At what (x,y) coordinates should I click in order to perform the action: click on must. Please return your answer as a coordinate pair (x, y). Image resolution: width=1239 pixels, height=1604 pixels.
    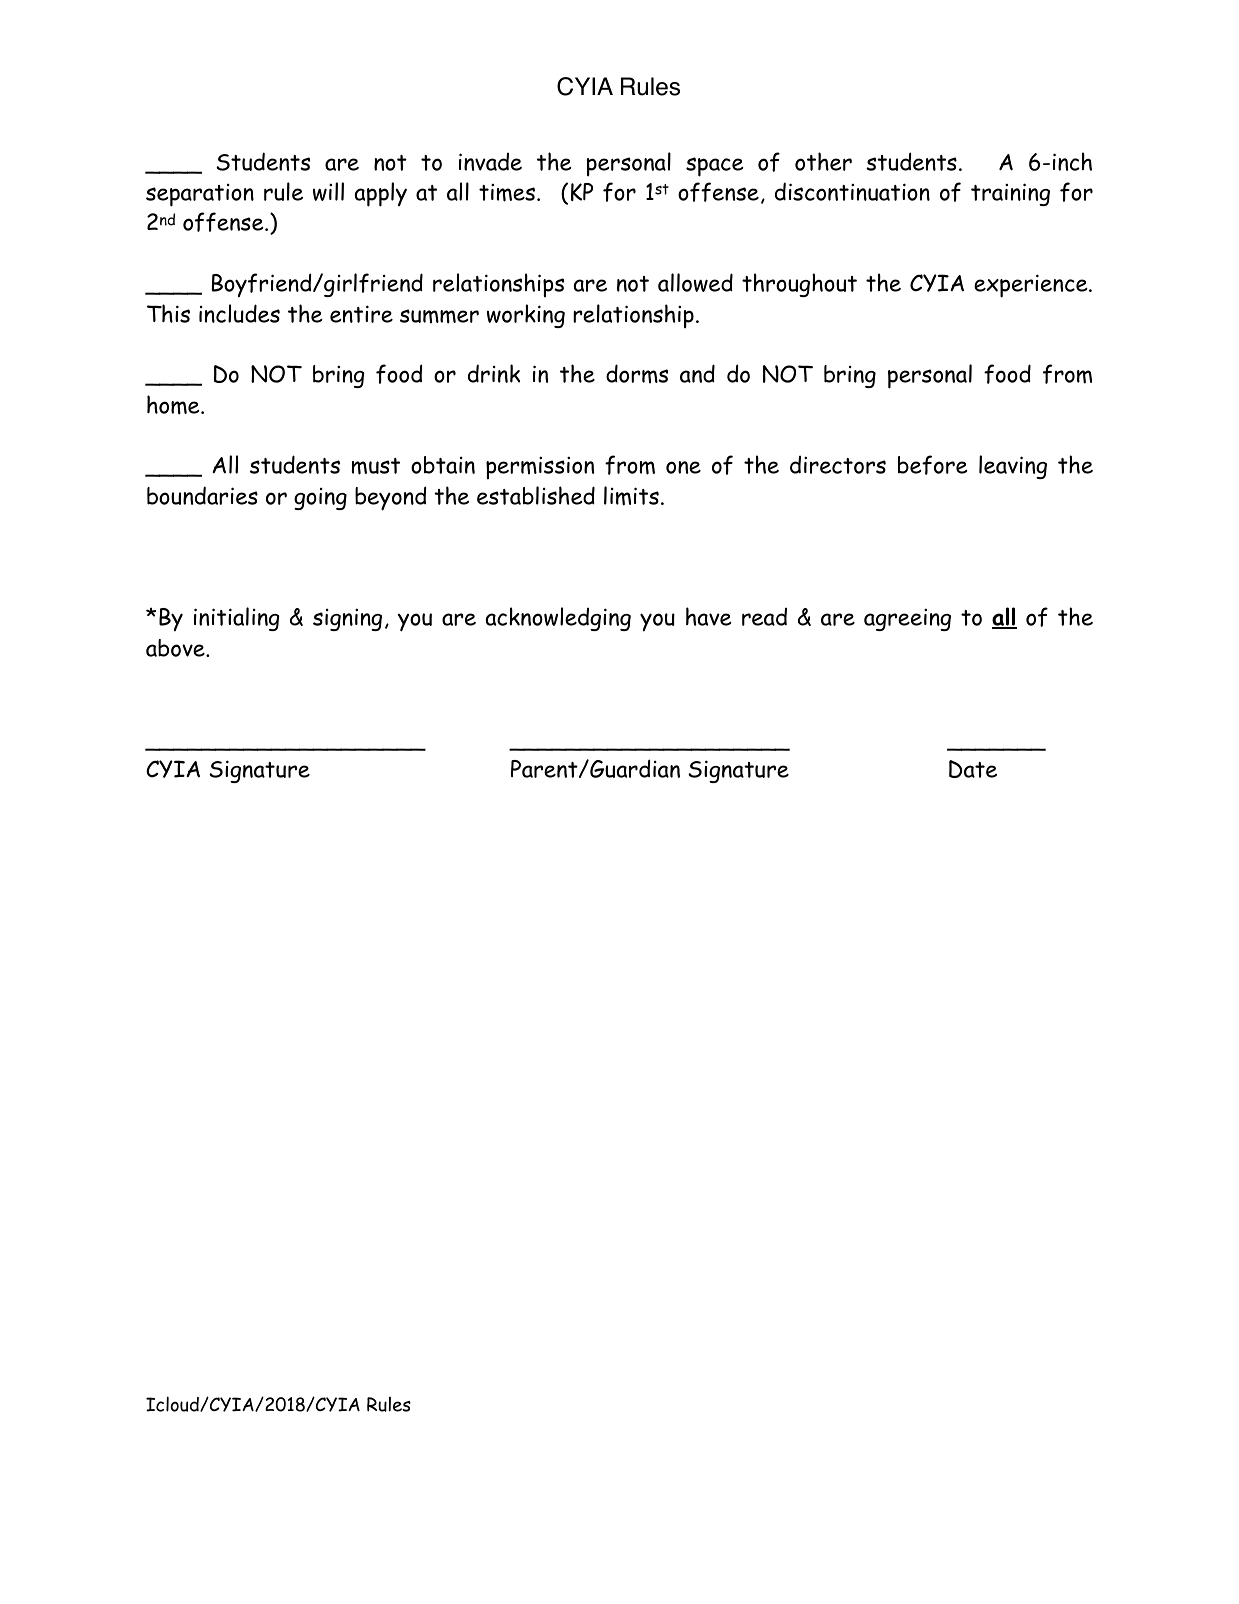
    Looking at the image, I should click on (376, 466).
